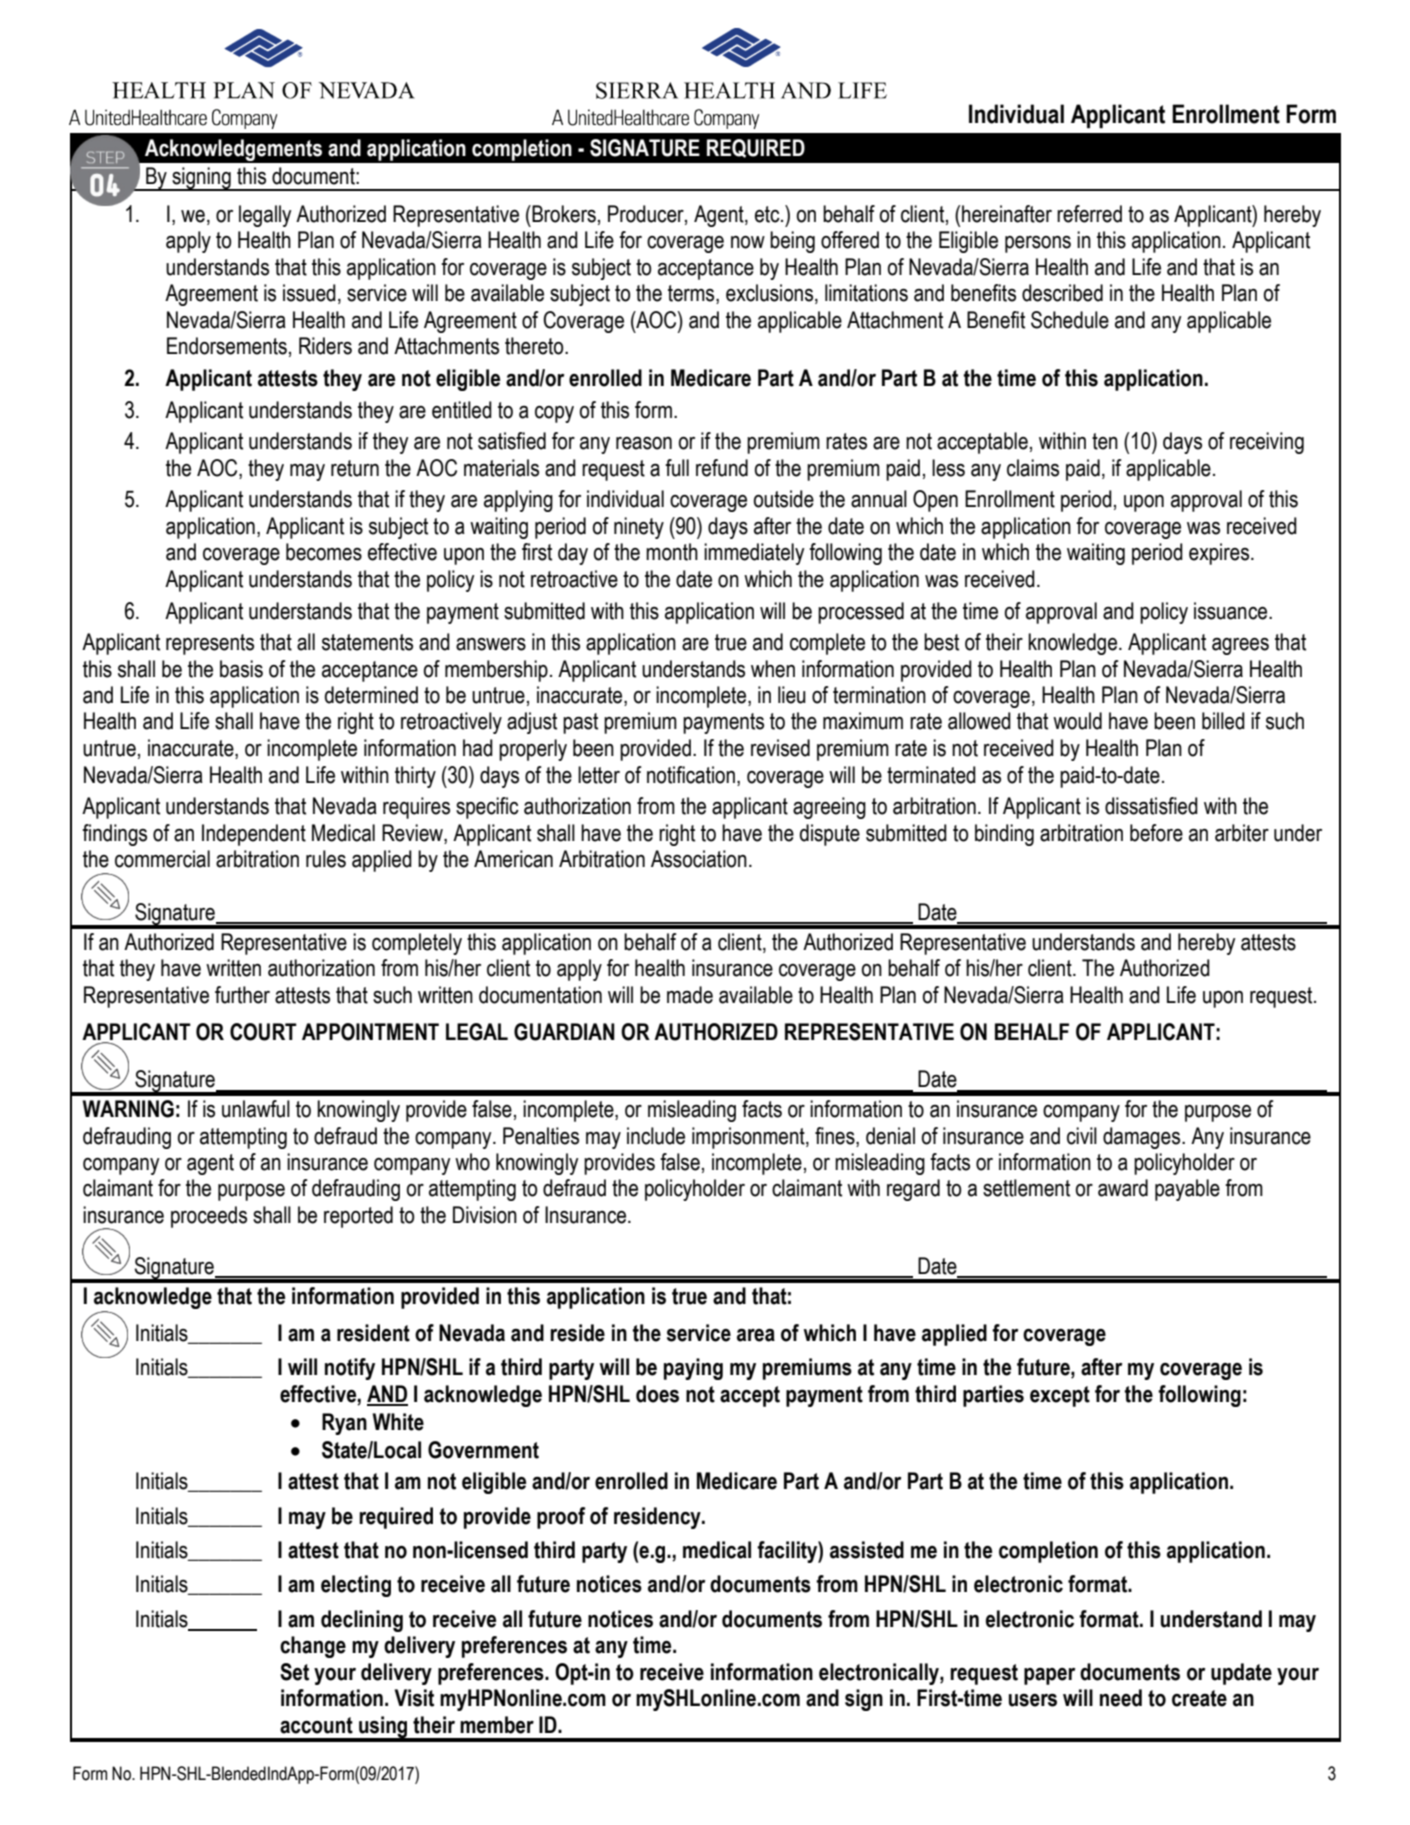 This document has width=1410, height=1825. I want to click on further, so click(242, 995).
